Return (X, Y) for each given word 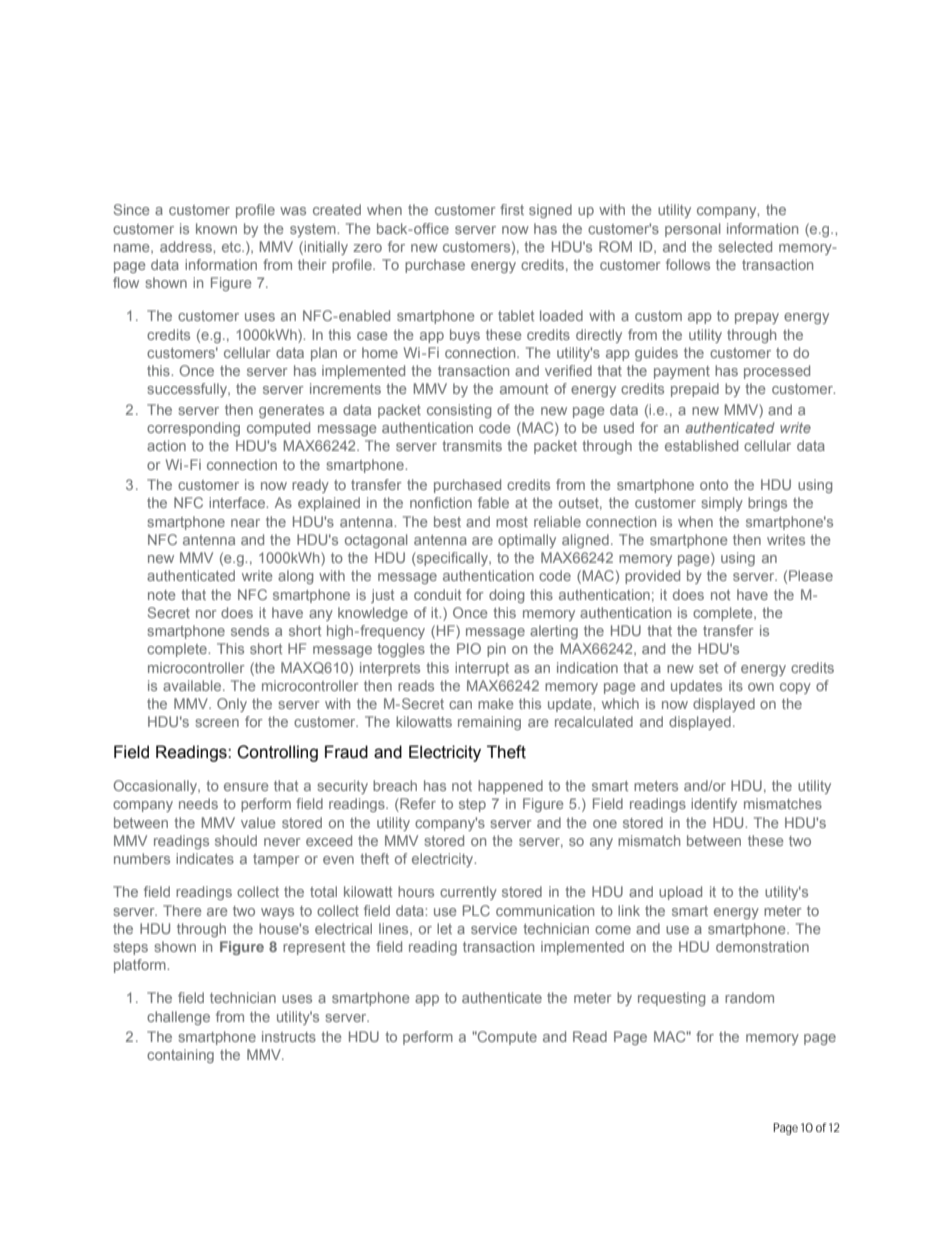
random (749, 997)
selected (745, 246)
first (512, 209)
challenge (178, 1018)
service (494, 928)
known (216, 228)
